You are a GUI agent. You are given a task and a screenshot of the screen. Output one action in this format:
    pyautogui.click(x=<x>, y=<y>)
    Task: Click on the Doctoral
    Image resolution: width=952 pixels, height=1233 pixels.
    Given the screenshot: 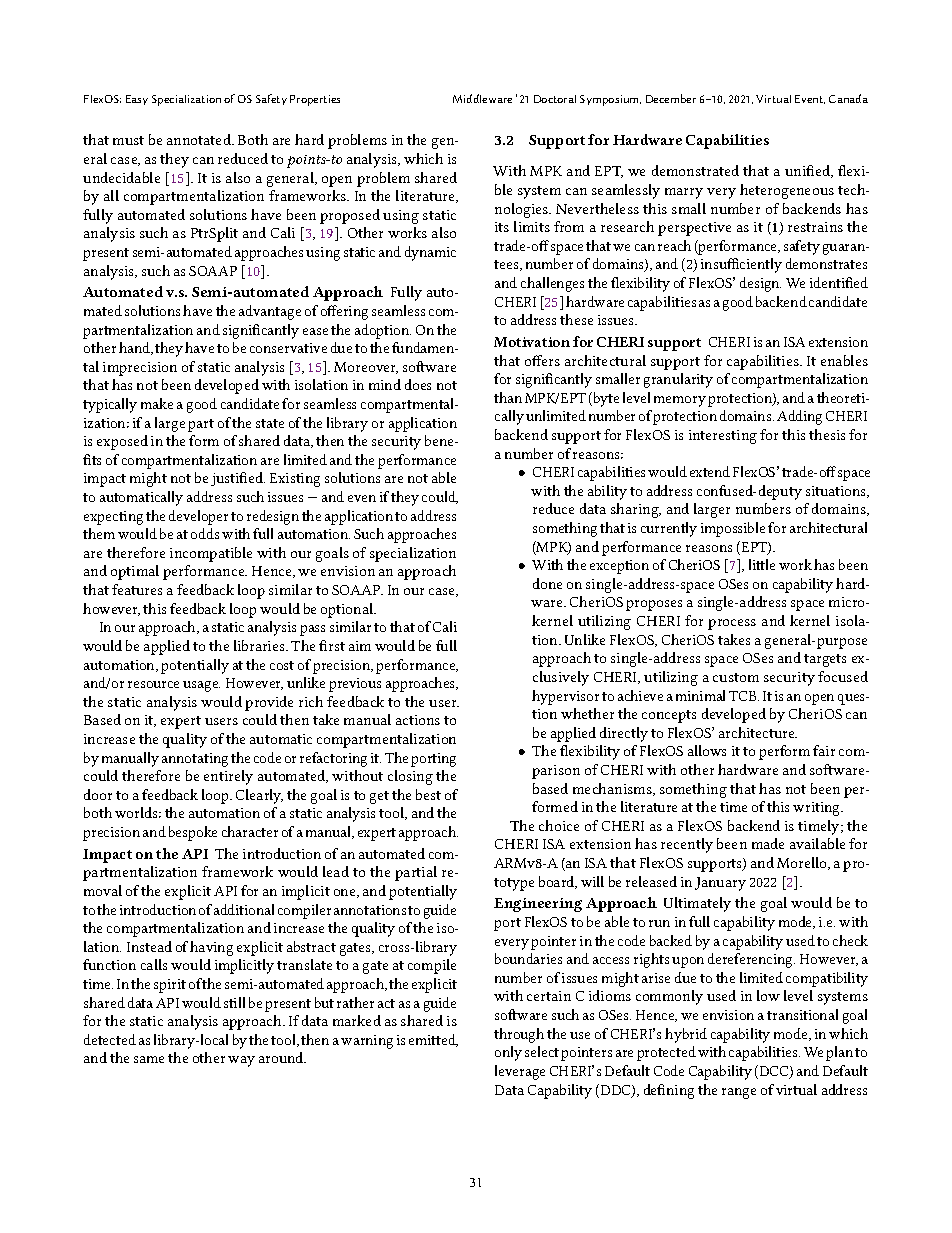 What is the action you would take?
    pyautogui.click(x=555, y=99)
